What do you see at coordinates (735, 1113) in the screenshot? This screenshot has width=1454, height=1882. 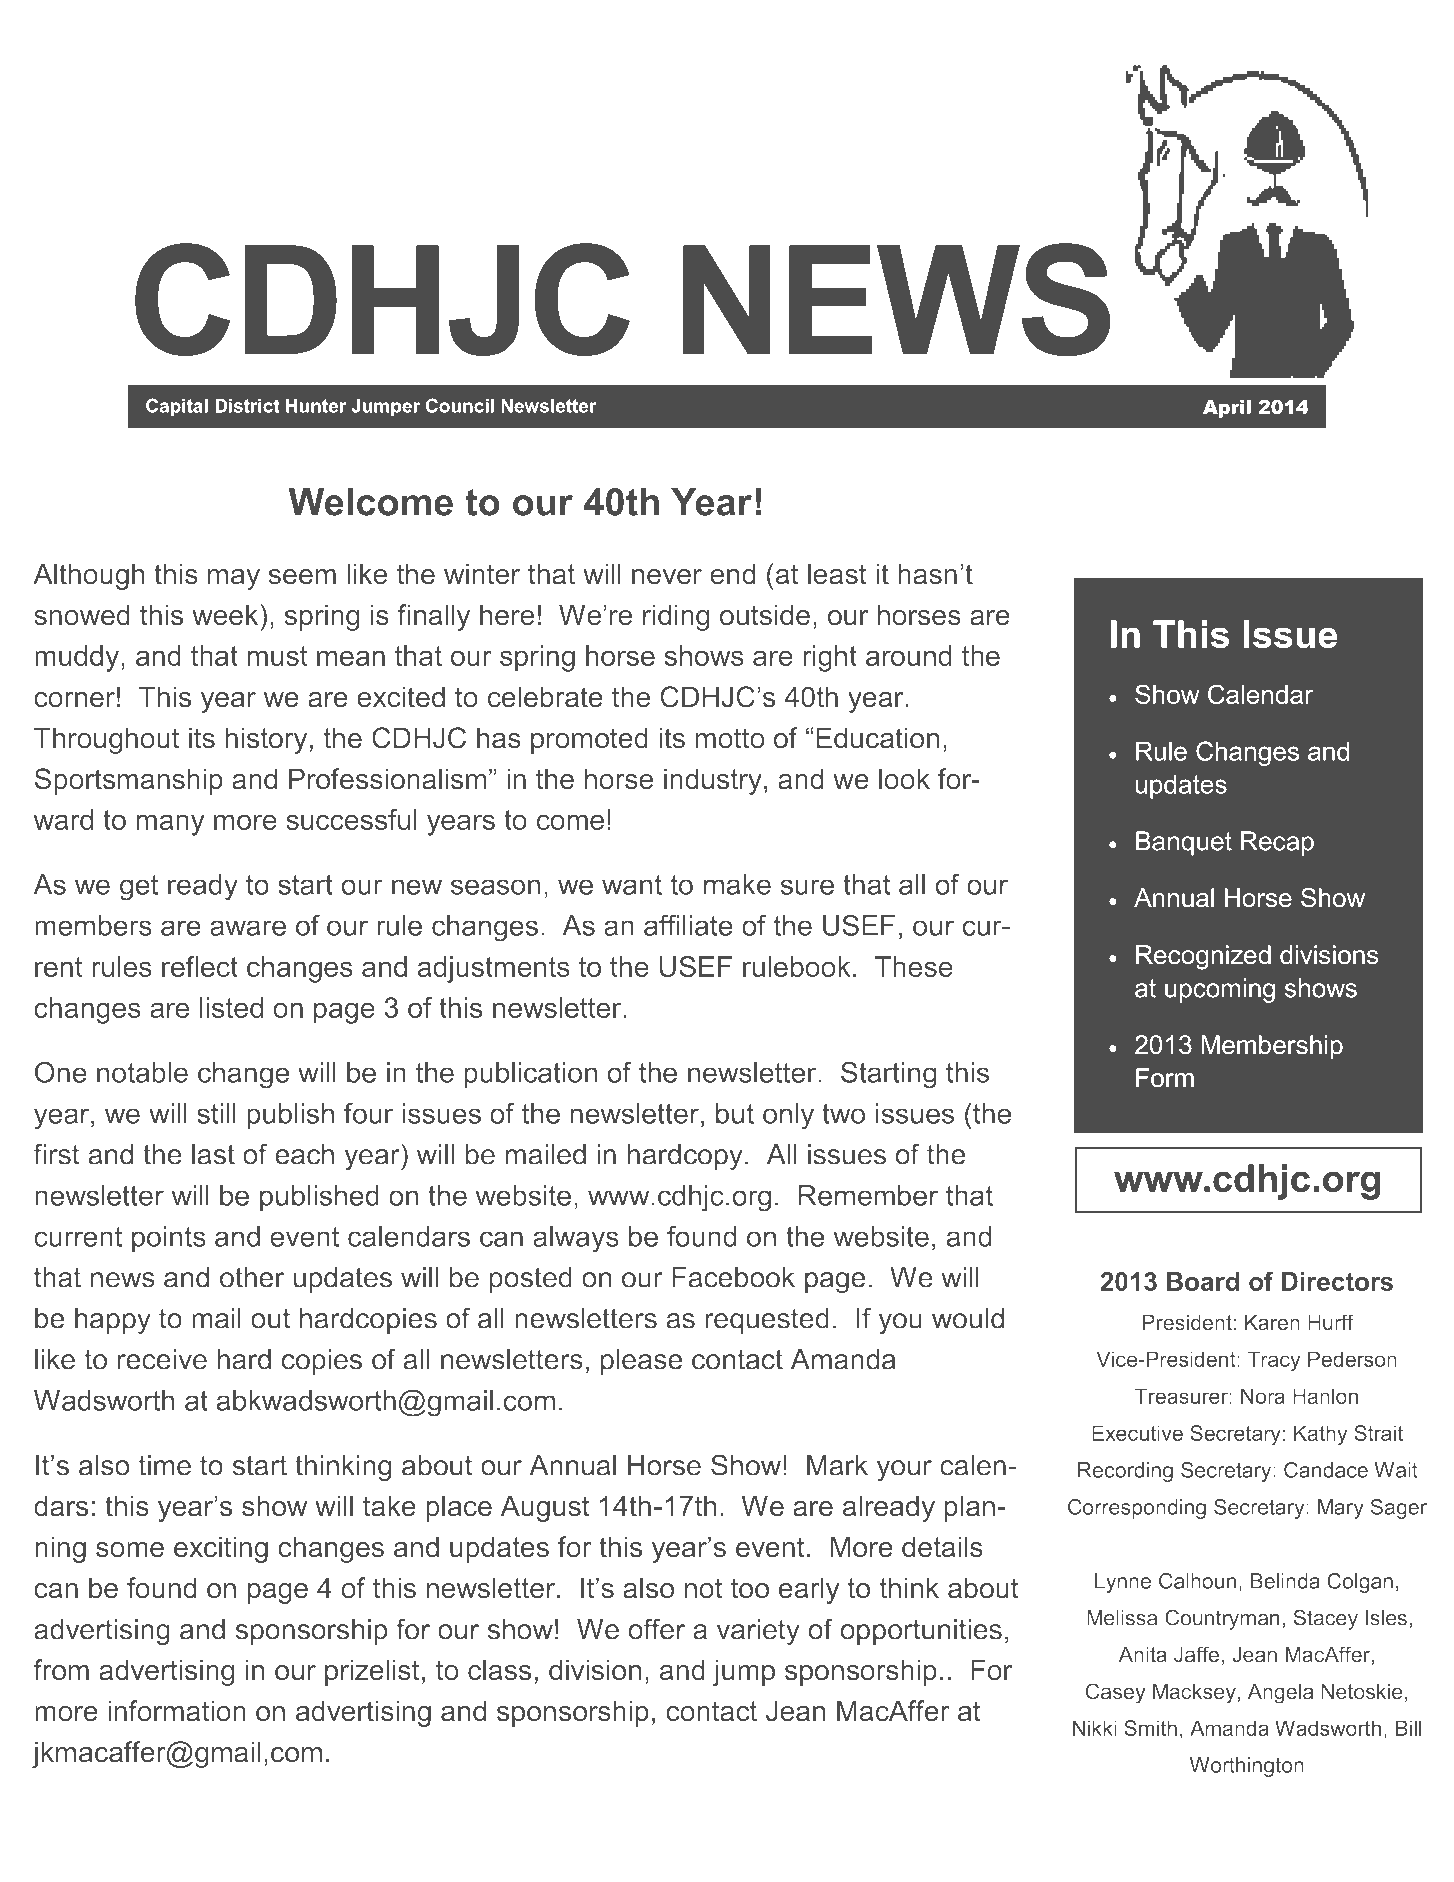 I see `but` at bounding box center [735, 1113].
